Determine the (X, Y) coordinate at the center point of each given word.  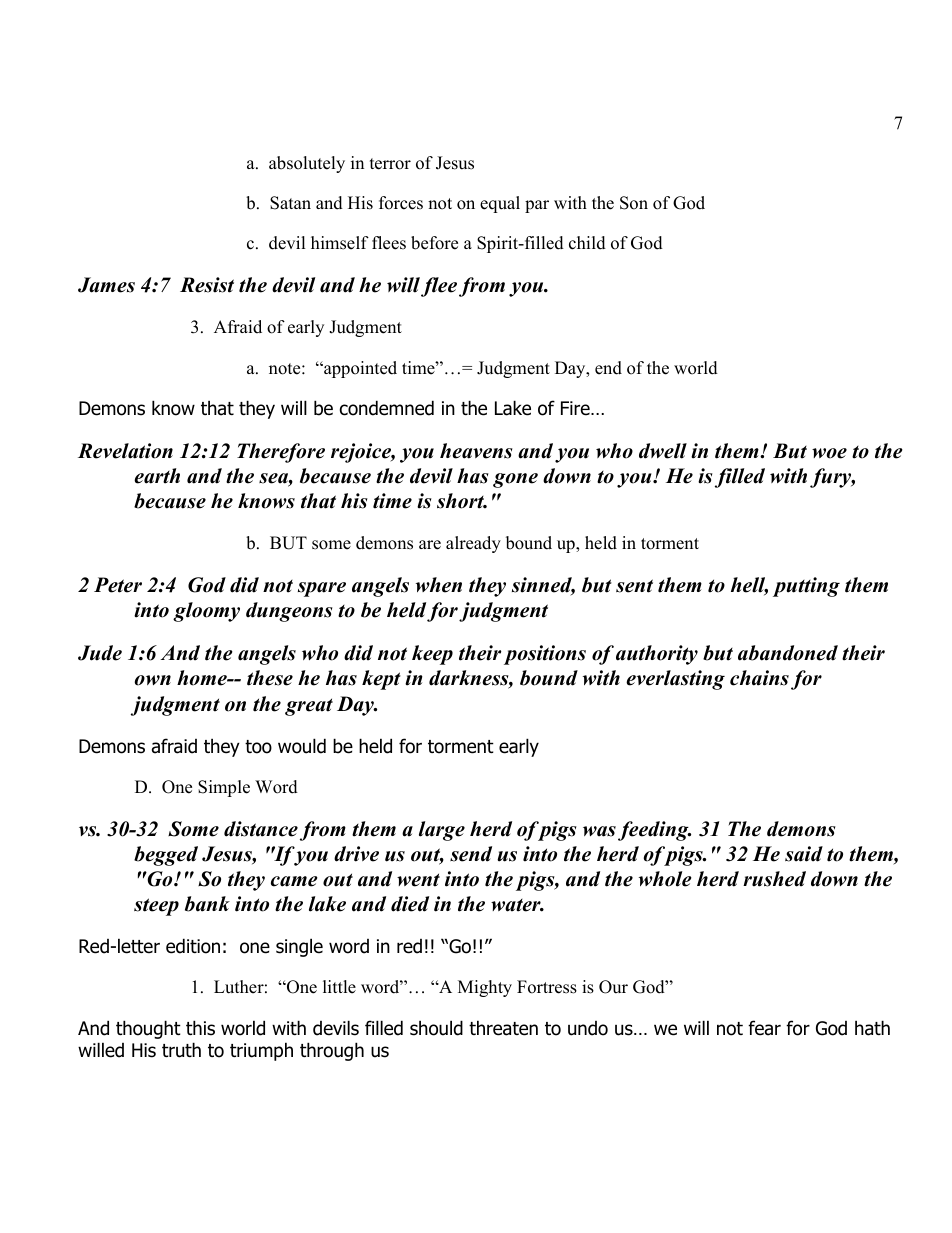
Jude (100, 653)
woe (829, 453)
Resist (207, 285)
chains (759, 678)
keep (432, 655)
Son (634, 203)
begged (166, 856)
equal (500, 204)
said (804, 854)
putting (806, 587)
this (200, 1028)
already (473, 544)
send (471, 854)
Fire (576, 408)
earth (157, 476)
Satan (290, 203)
